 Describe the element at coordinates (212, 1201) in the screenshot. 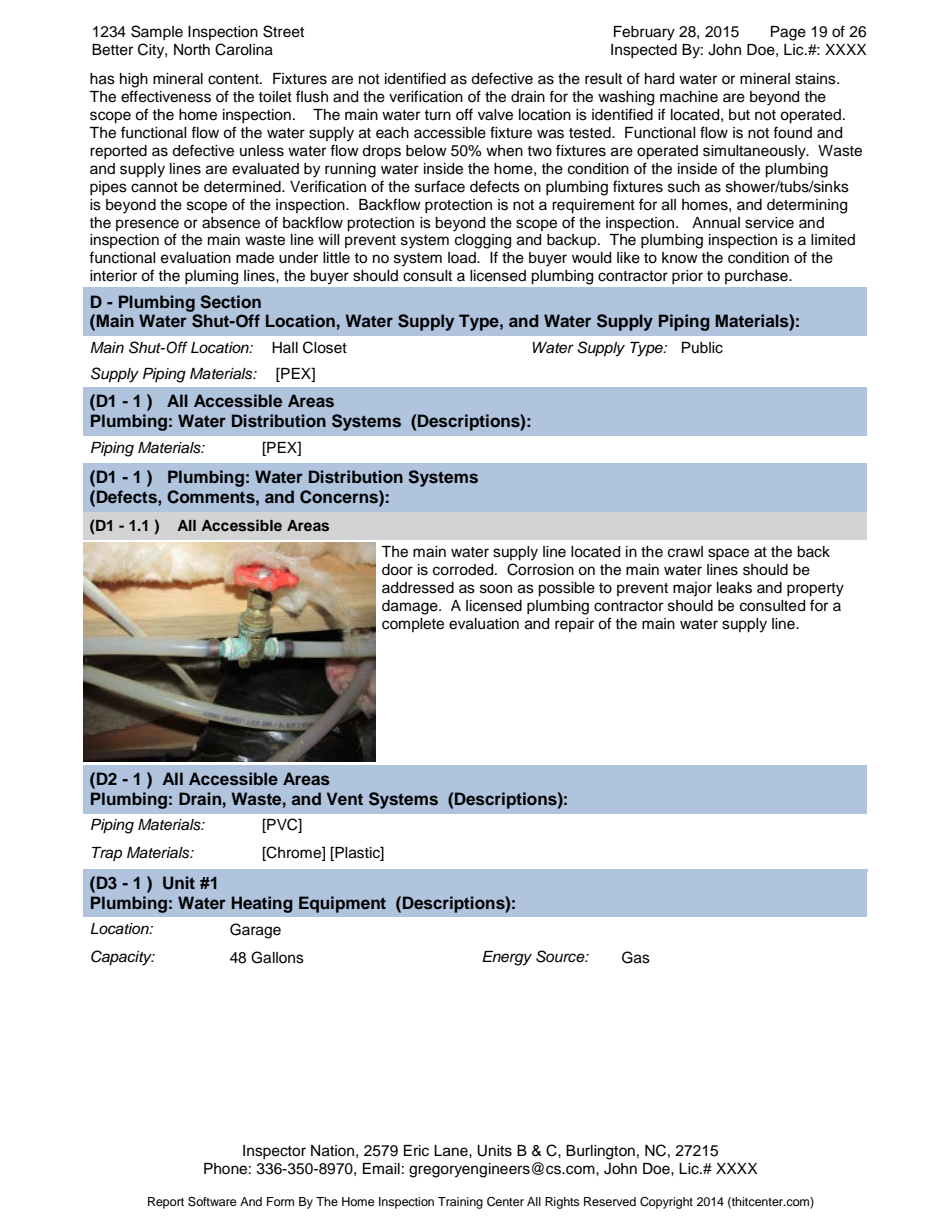

I see `Software` at that location.
